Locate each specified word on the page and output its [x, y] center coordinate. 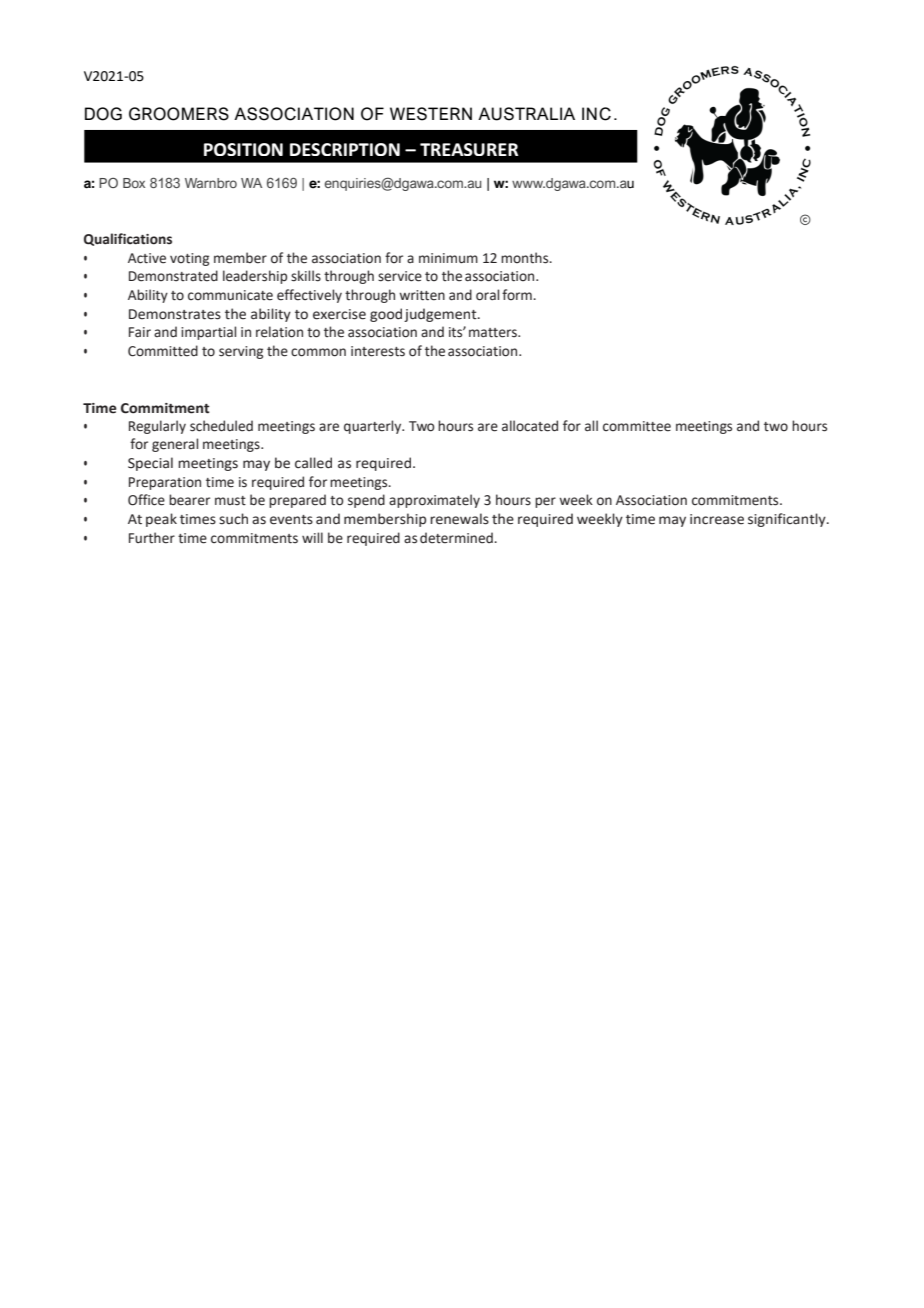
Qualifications [128, 239]
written [422, 295]
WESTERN [431, 114]
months [526, 258]
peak [161, 520]
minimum [448, 258]
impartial [208, 333]
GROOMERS [179, 114]
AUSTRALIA [526, 114]
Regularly [157, 427]
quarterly [374, 427]
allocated [530, 426]
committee [637, 426]
